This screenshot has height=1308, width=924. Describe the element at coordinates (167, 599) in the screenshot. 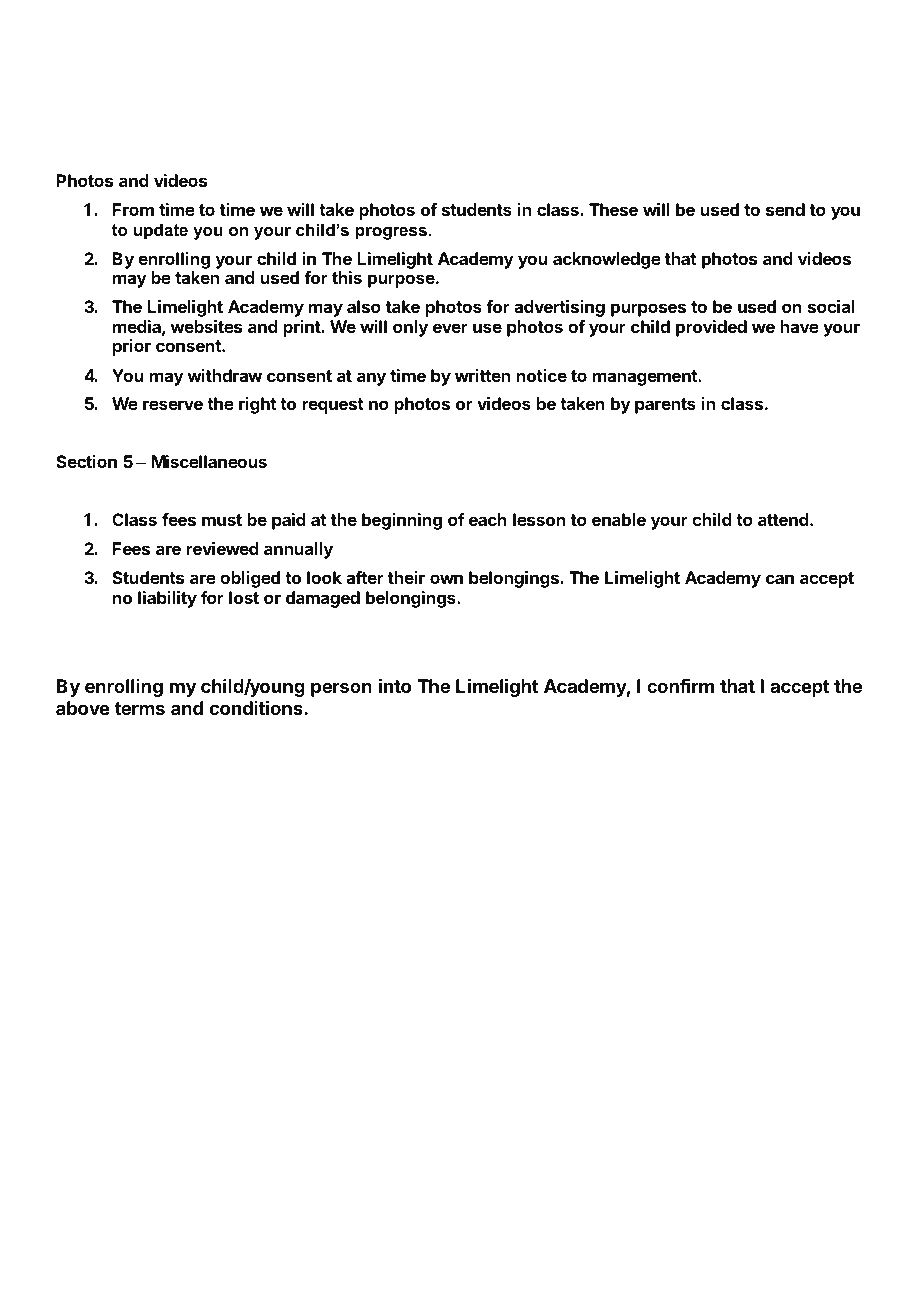

I see `liability` at that location.
